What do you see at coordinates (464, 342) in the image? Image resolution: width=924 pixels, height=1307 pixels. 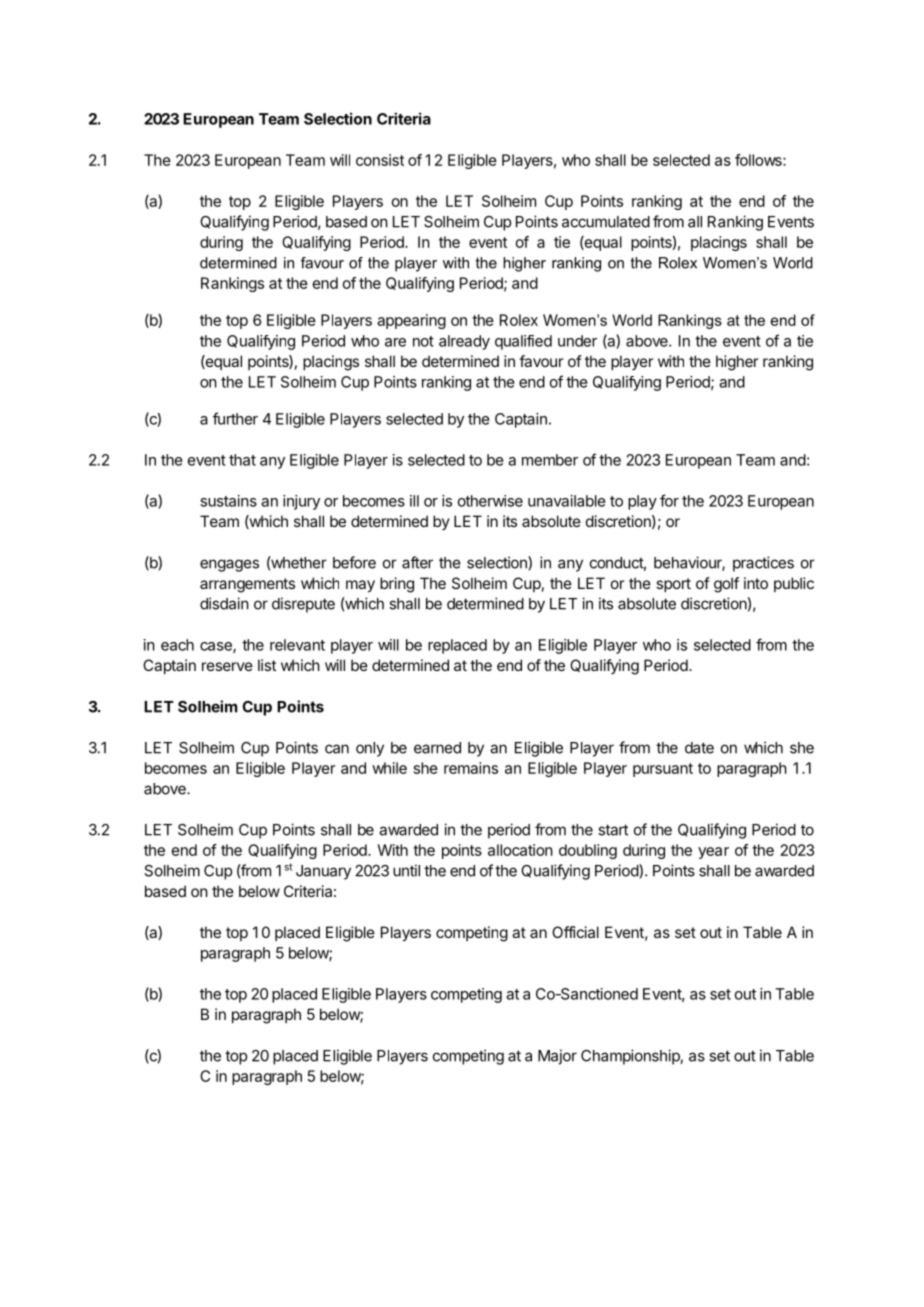 I see `already` at bounding box center [464, 342].
